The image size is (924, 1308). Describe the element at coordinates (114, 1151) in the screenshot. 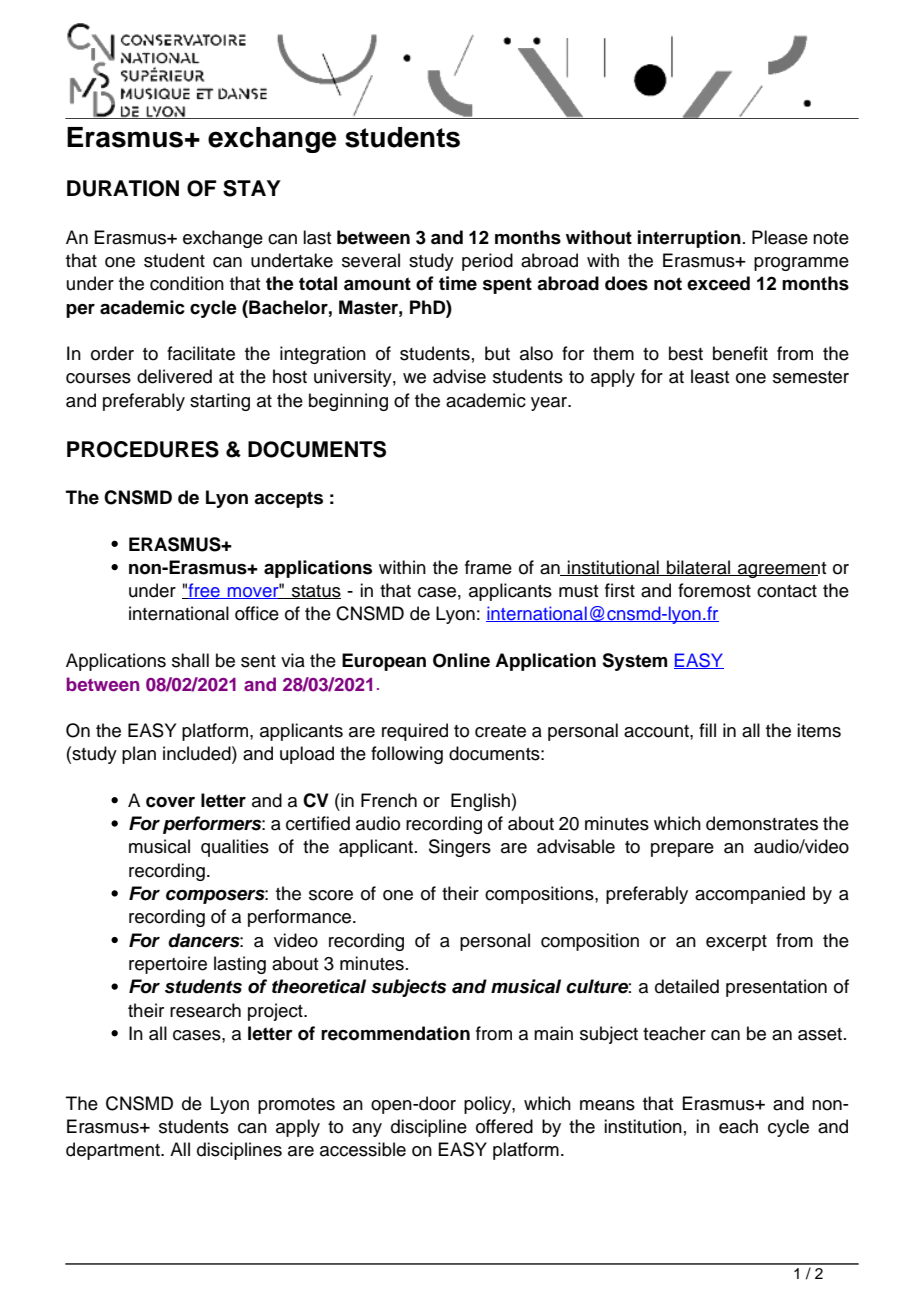

I see `department` at that location.
